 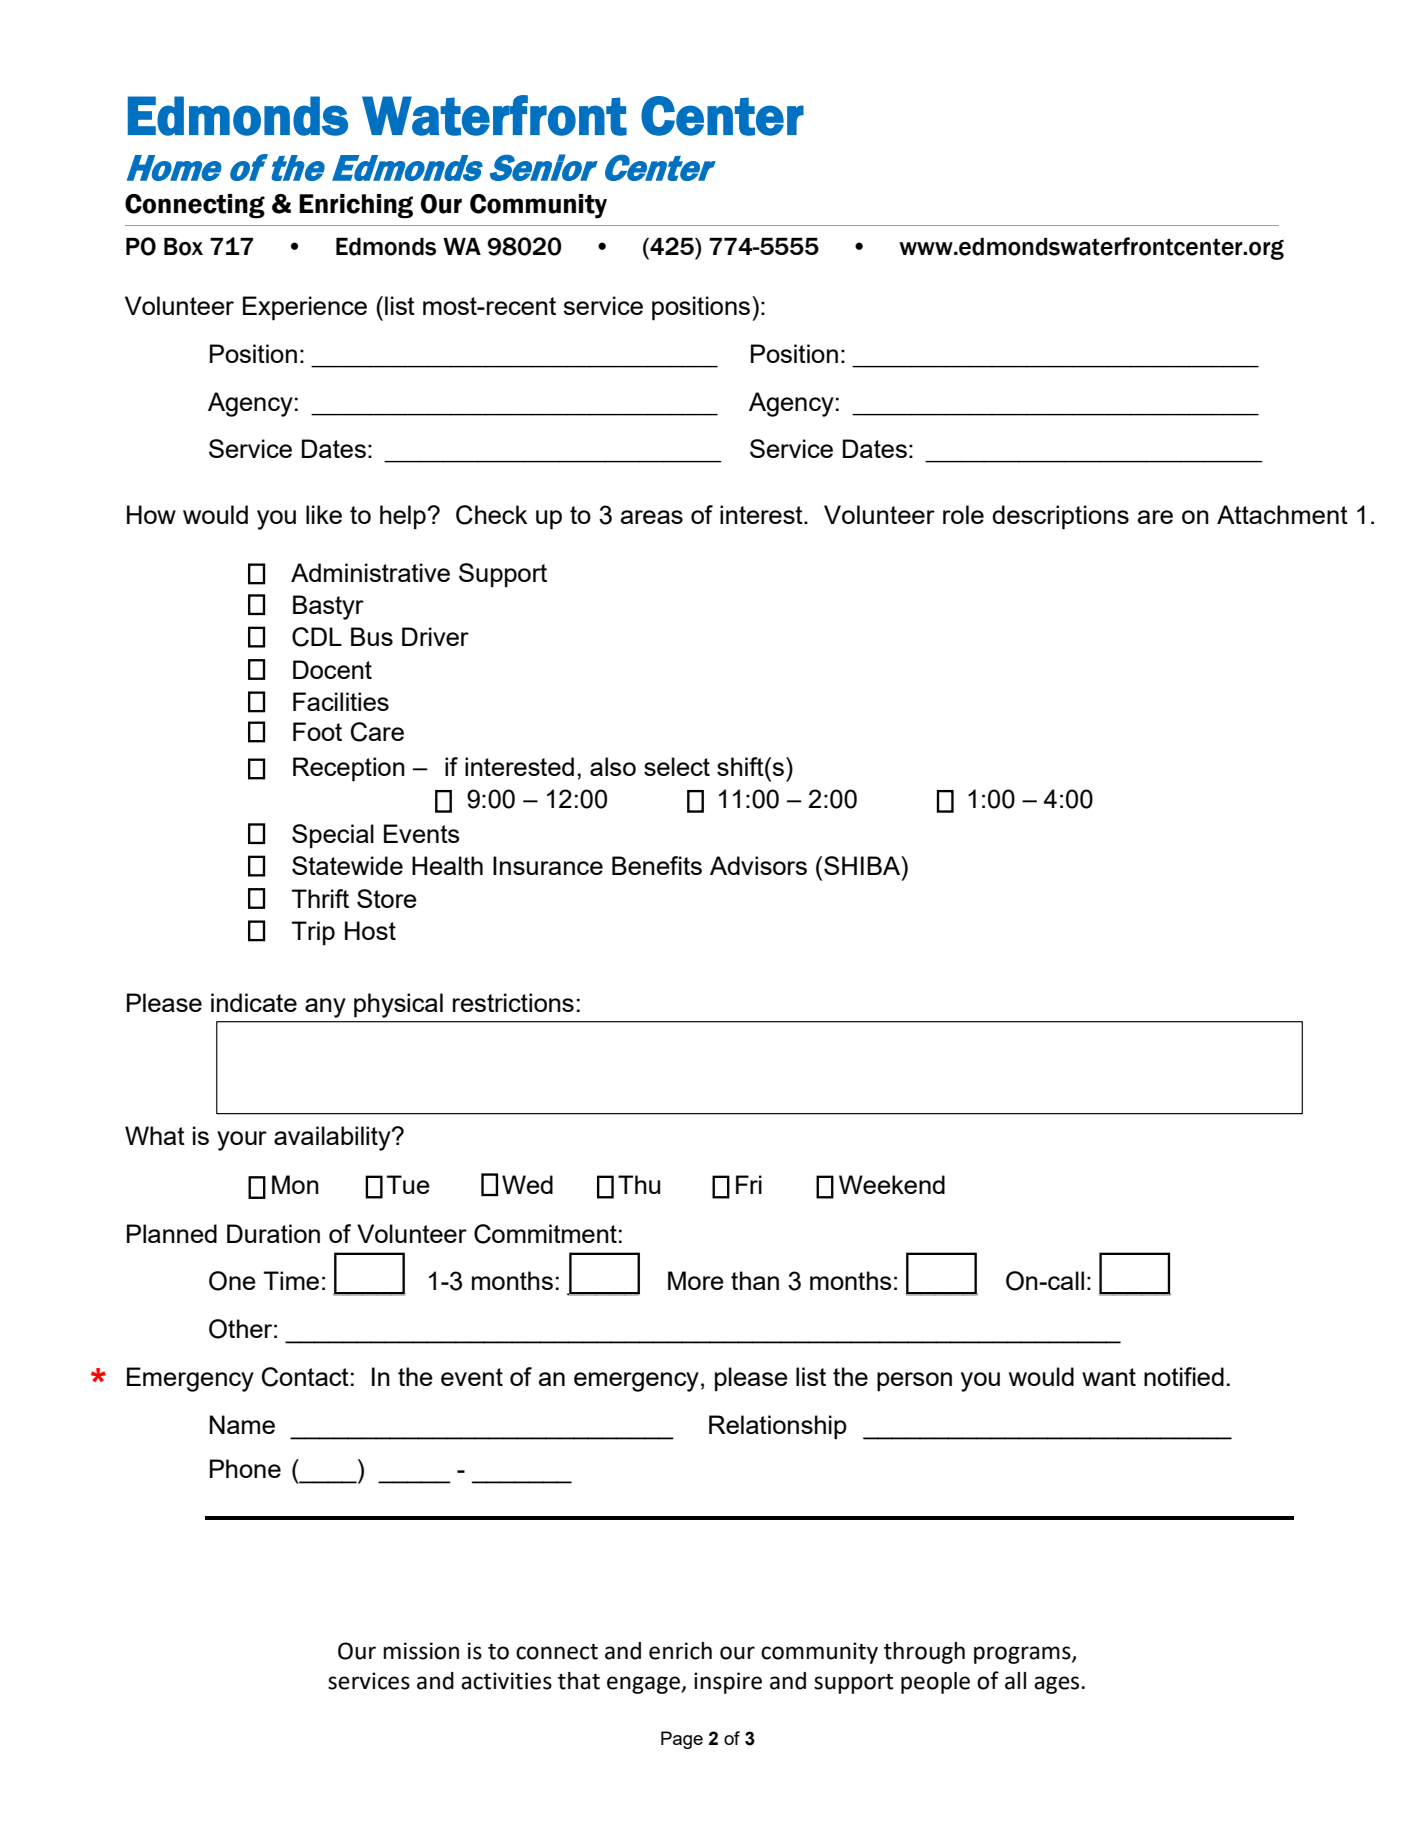 What do you see at coordinates (1058, 1685) in the document?
I see `ages` at bounding box center [1058, 1685].
